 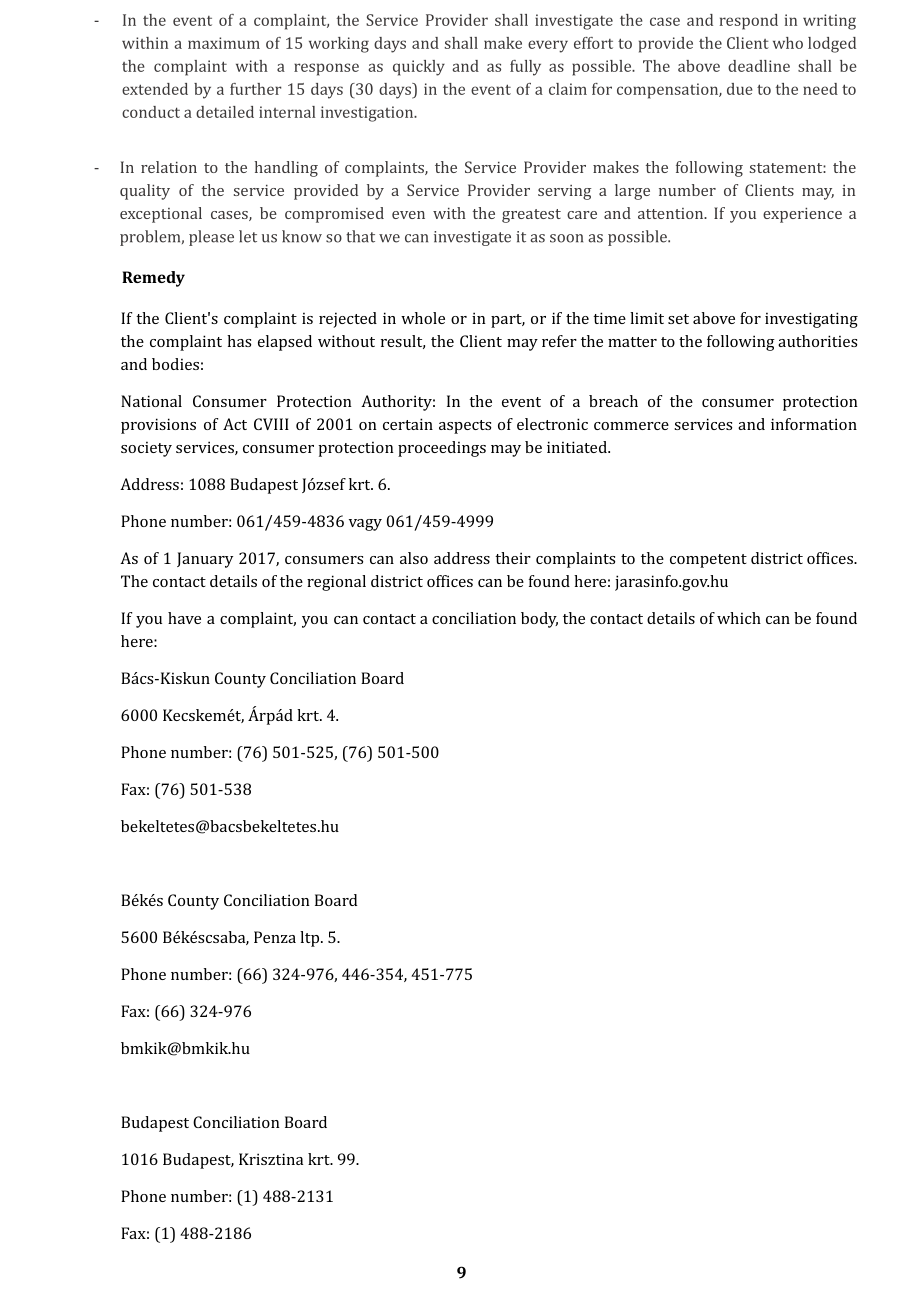 I want to click on fully, so click(x=525, y=68).
